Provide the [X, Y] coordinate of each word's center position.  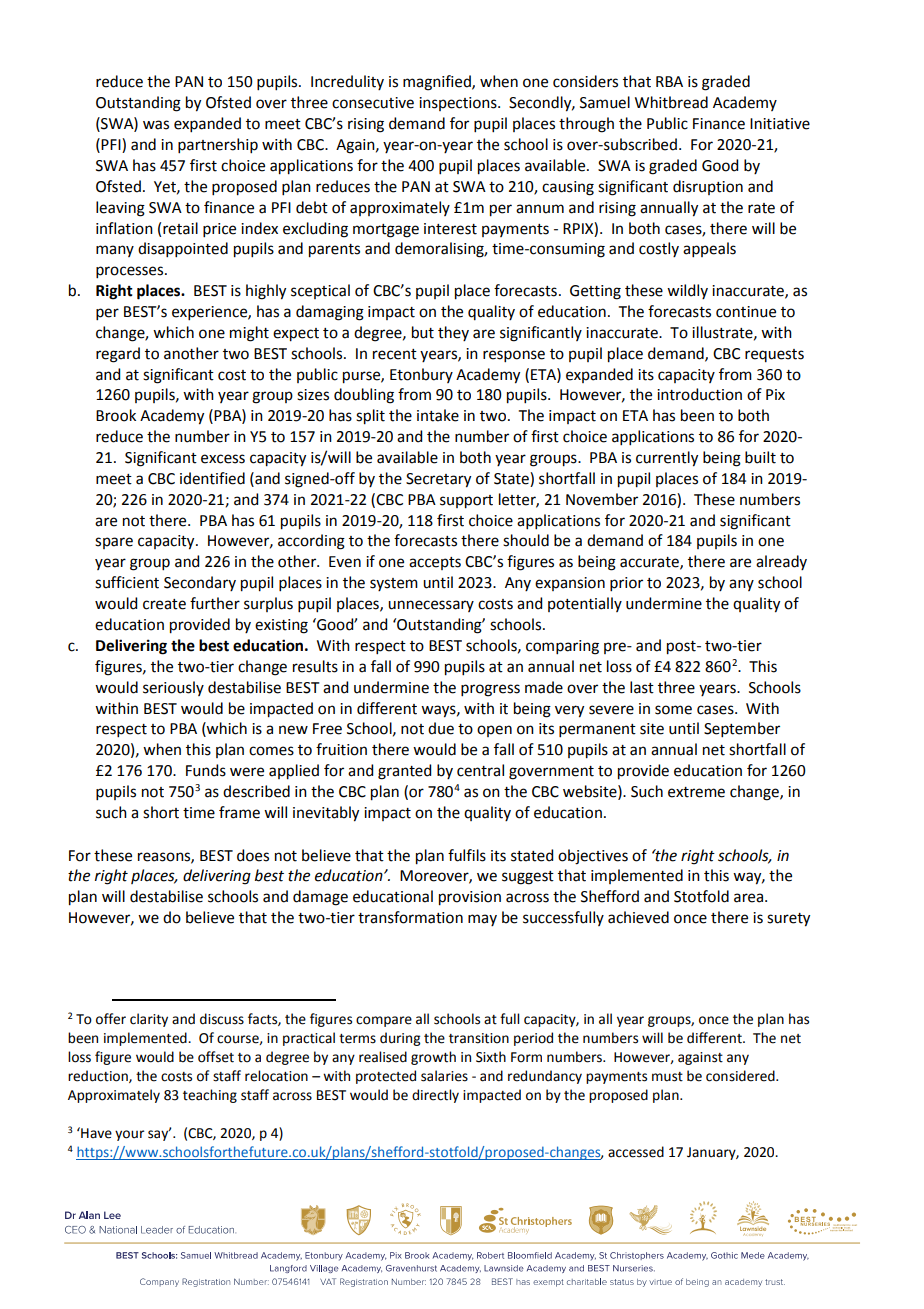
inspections [459, 104]
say [159, 1134]
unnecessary [431, 606]
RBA [669, 81]
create [164, 604]
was [156, 125]
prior [626, 584]
